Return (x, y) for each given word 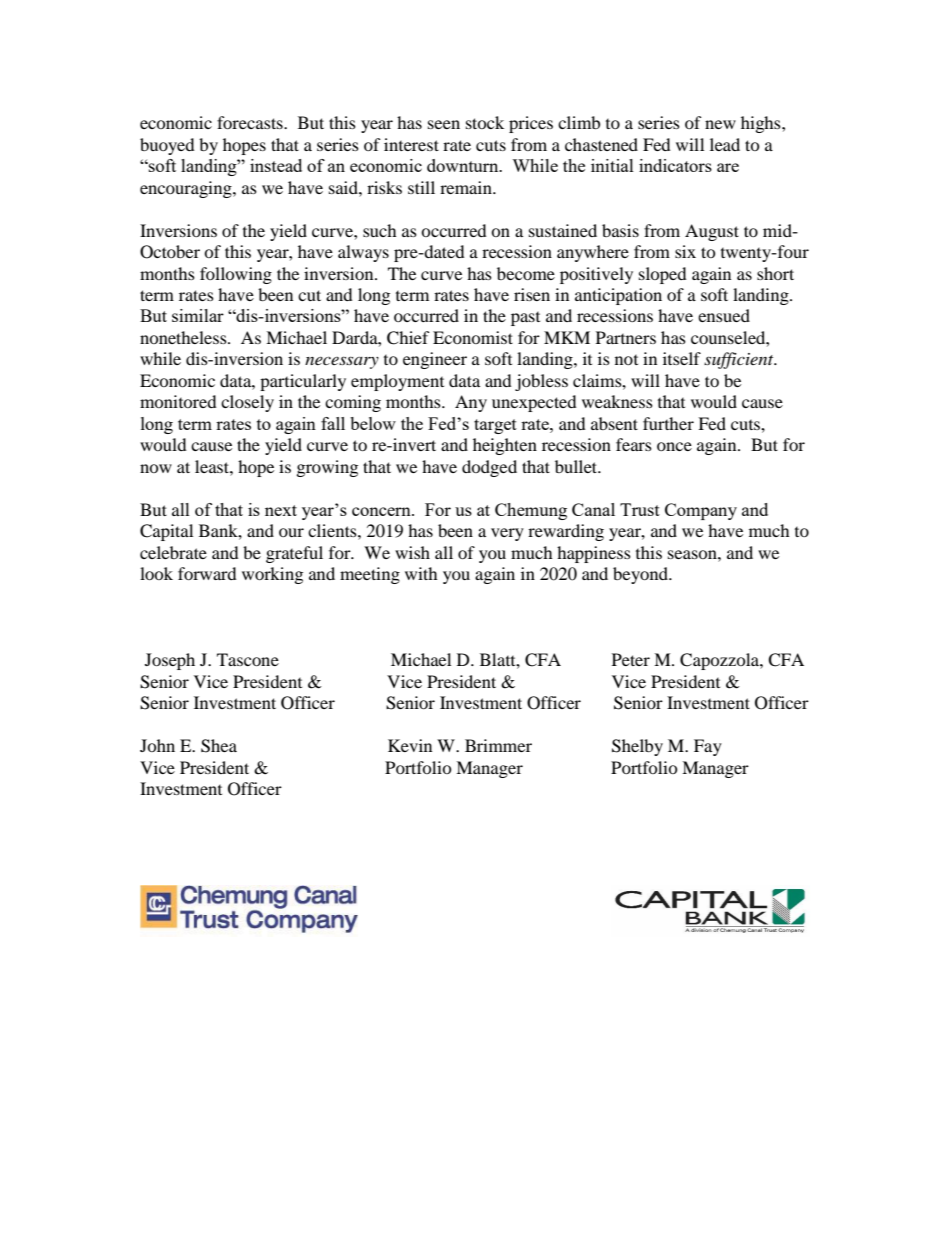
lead (725, 144)
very (507, 534)
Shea (219, 746)
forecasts (251, 122)
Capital (166, 532)
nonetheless (184, 337)
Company (701, 511)
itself (682, 358)
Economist (473, 337)
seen (444, 124)
